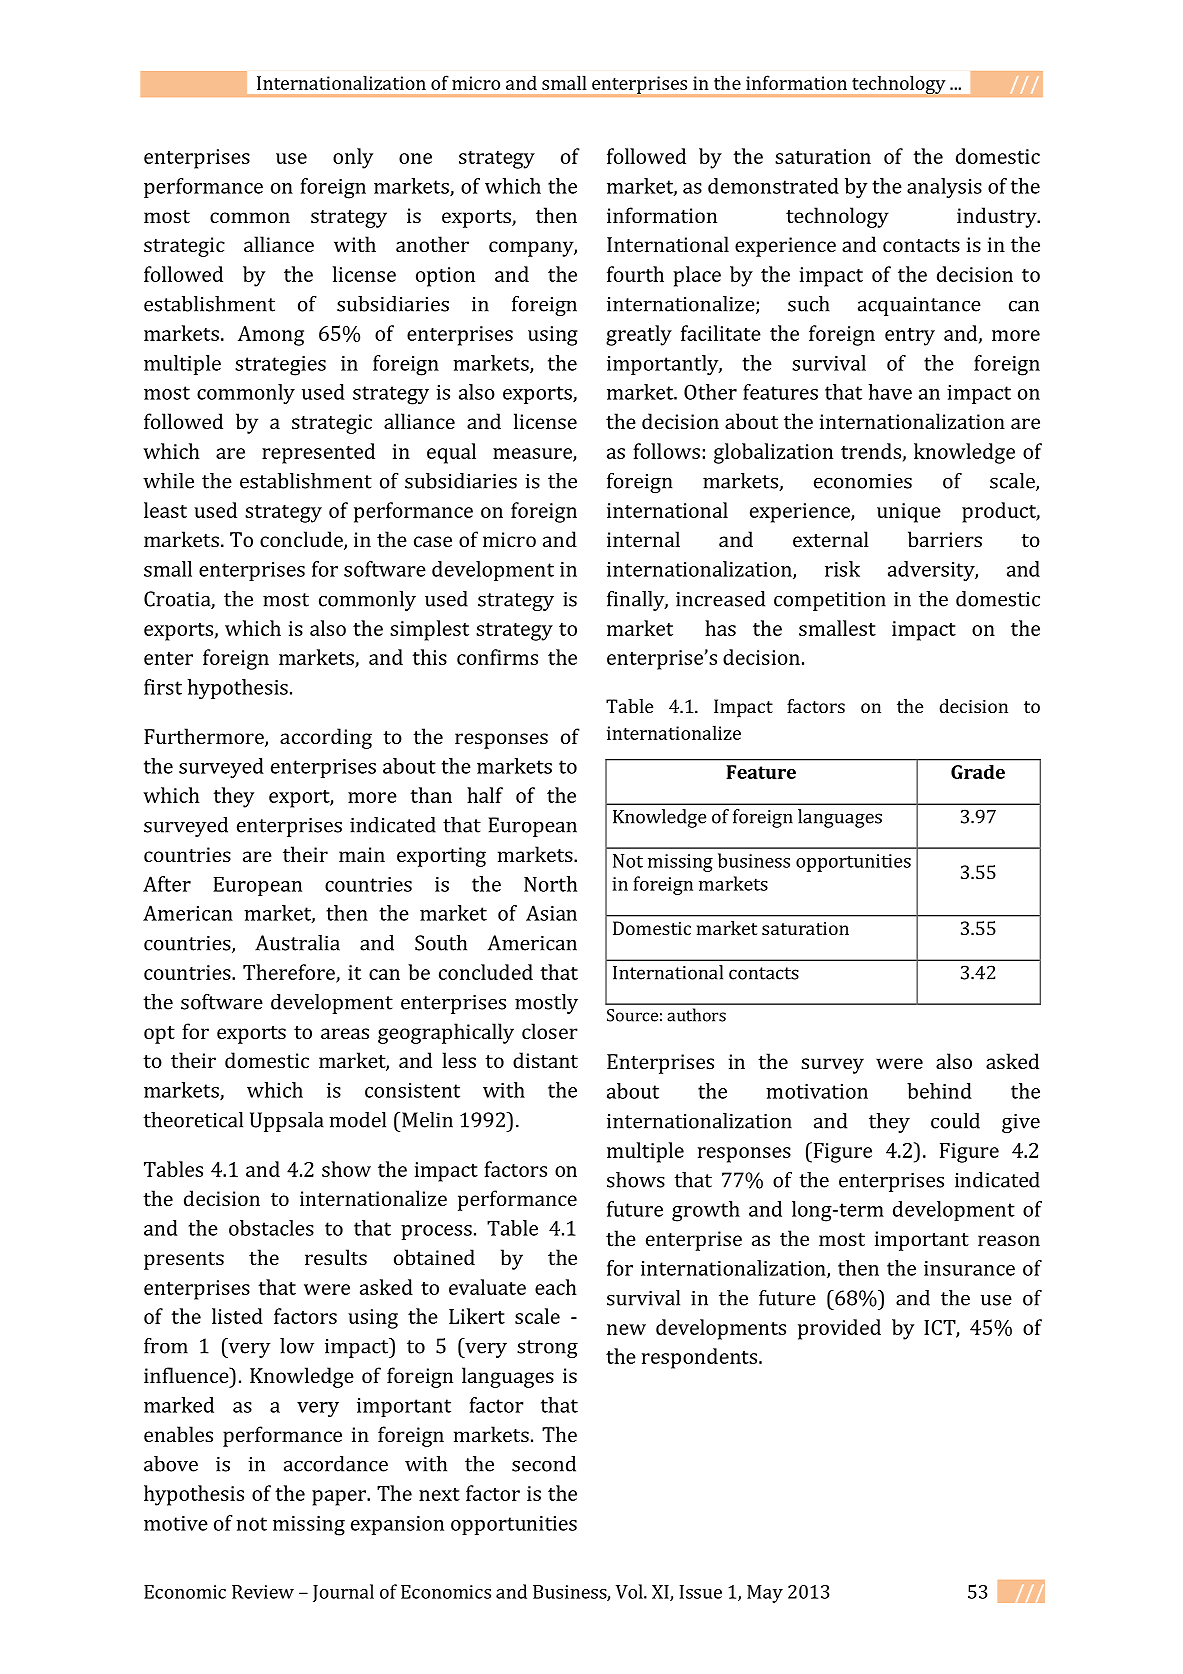  Describe the element at coordinates (556, 1287) in the document. I see `each` at that location.
